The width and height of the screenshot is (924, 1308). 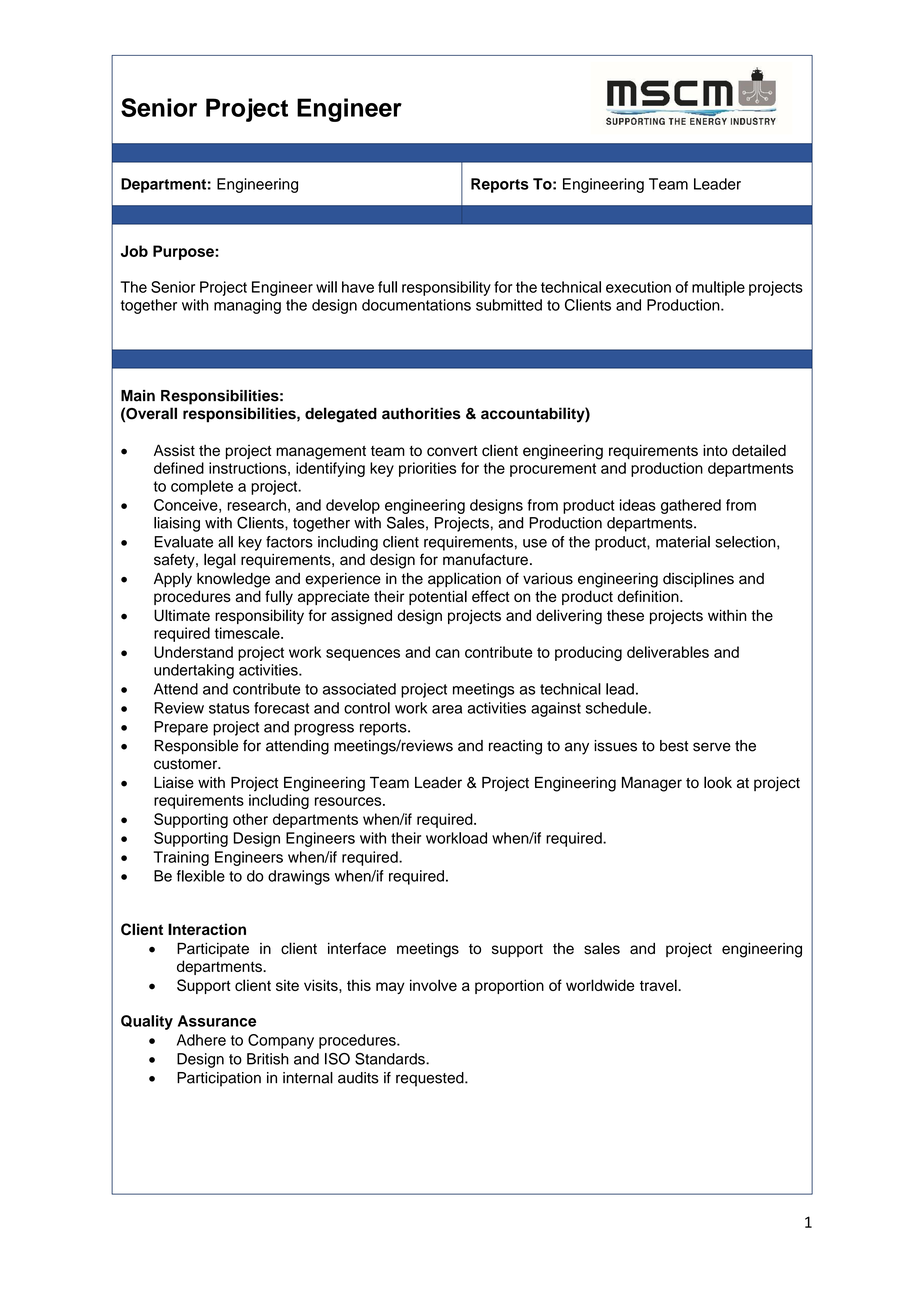 I want to click on complete, so click(x=202, y=487).
